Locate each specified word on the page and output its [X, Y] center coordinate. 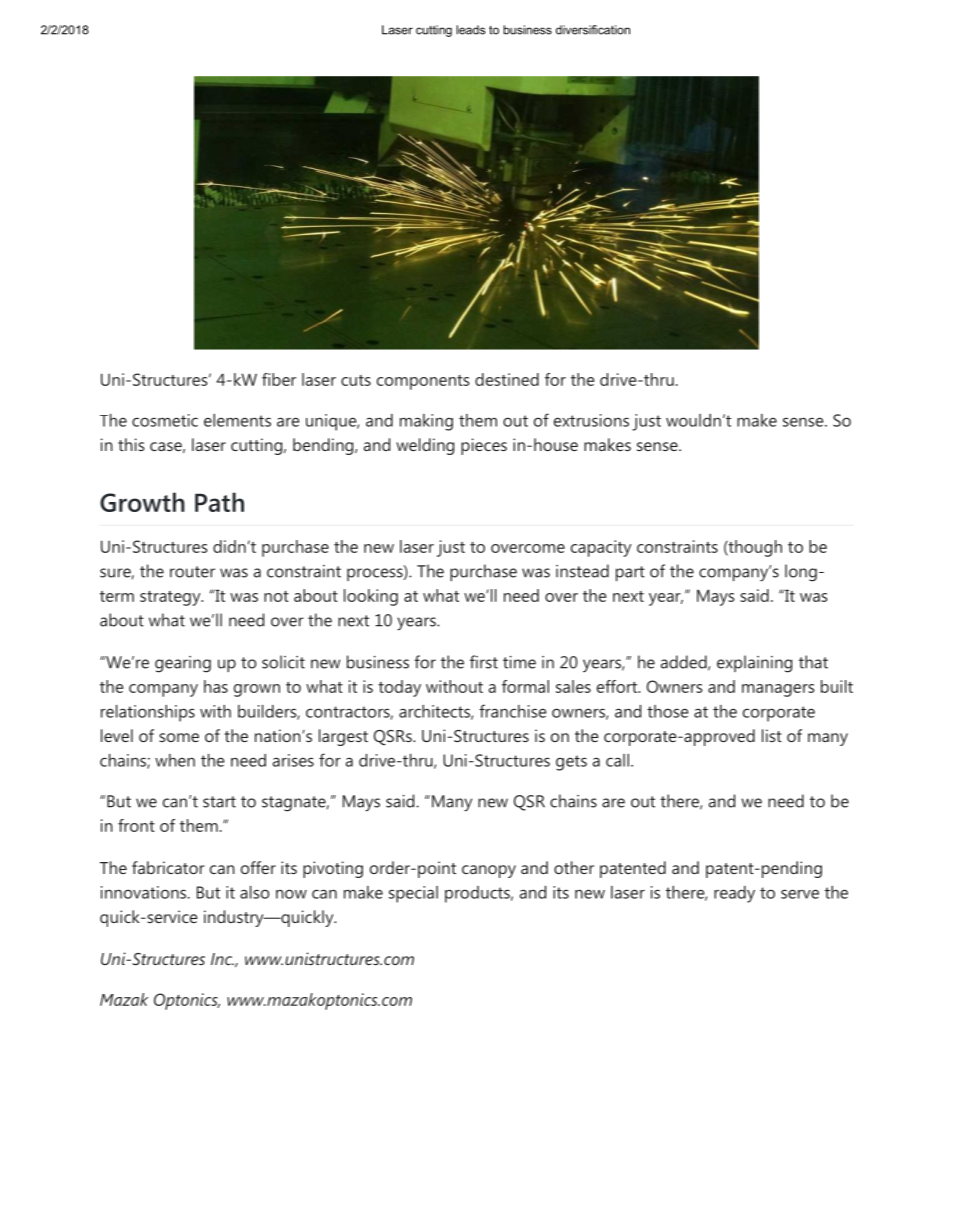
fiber [279, 379]
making [426, 422]
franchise [512, 711]
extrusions [591, 420]
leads [471, 30]
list [772, 735]
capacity [601, 548]
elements [237, 420]
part [630, 573]
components [423, 382]
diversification [593, 30]
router [192, 572]
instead [582, 571]
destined [507, 379]
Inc [222, 959]
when [175, 760]
